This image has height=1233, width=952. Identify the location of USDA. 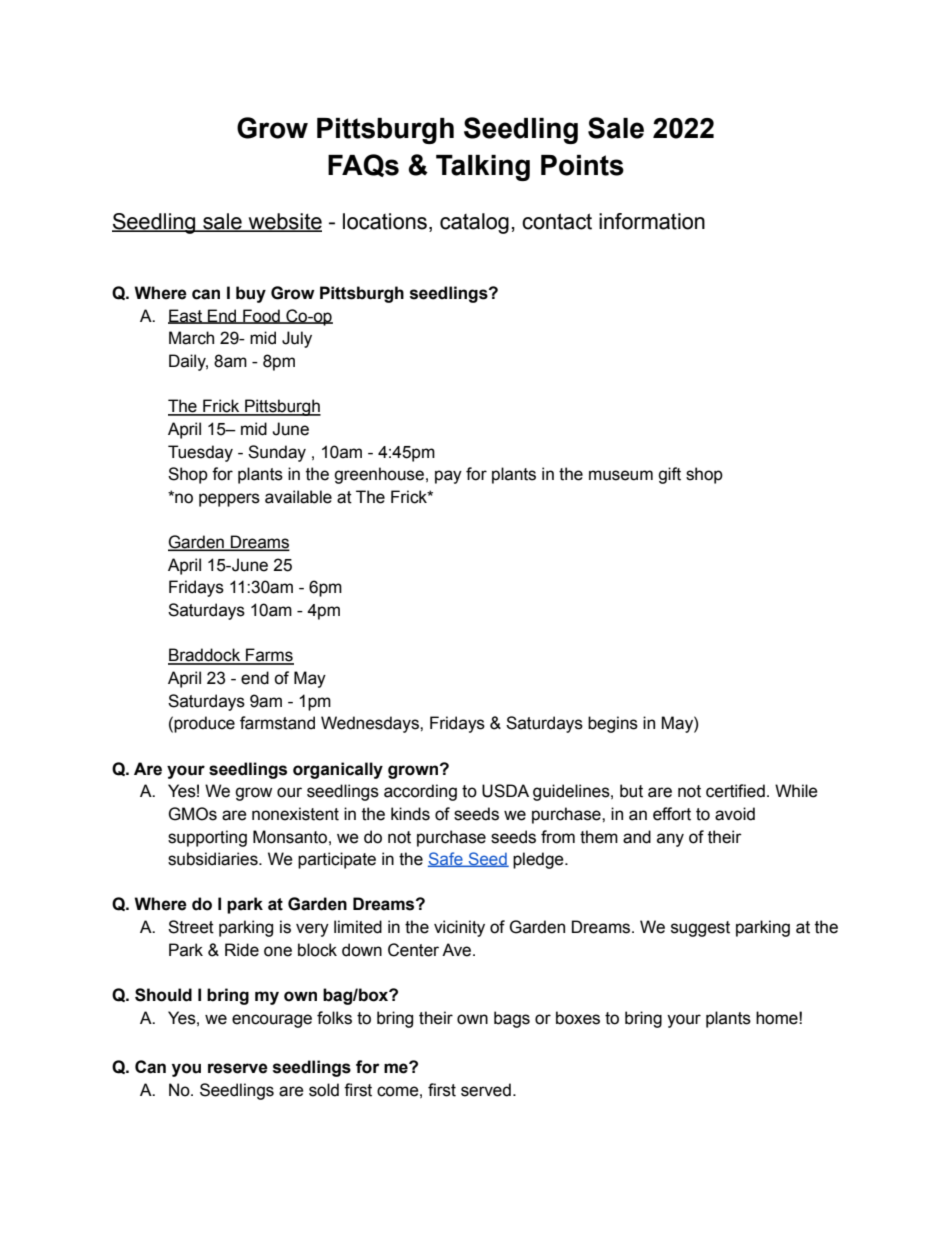
(505, 791).
